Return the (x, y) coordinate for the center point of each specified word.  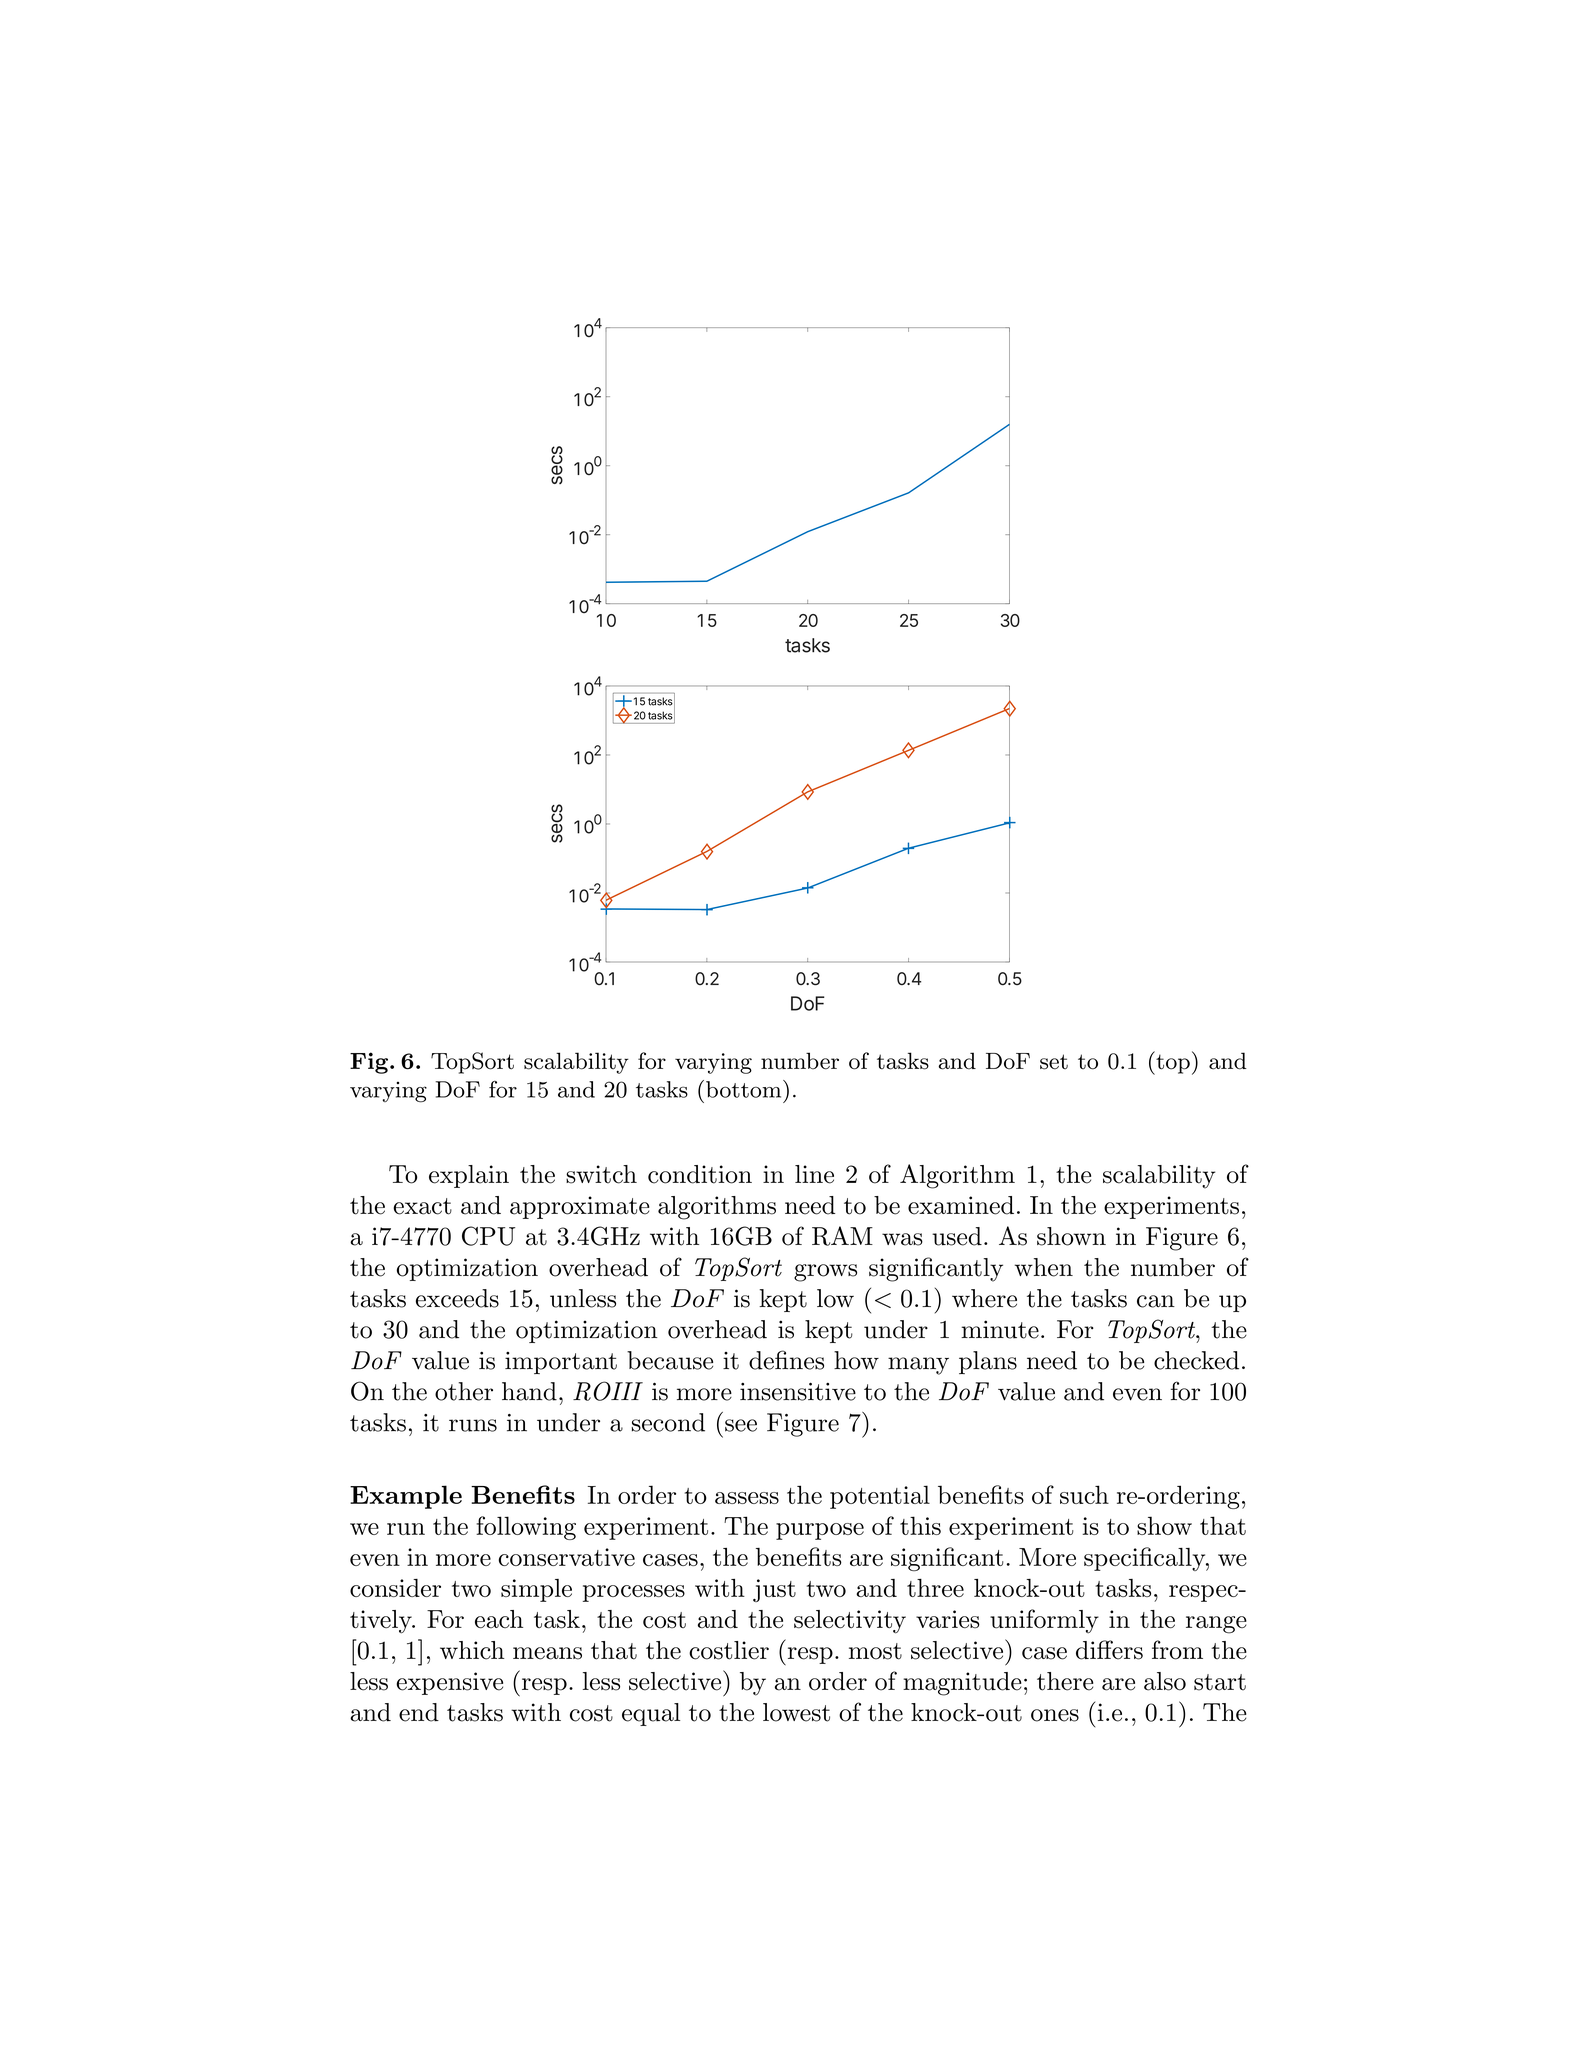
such (1084, 1494)
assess (747, 1498)
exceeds (457, 1298)
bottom (742, 1089)
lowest (796, 1712)
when (1044, 1267)
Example (406, 1497)
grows (825, 1273)
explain (469, 1176)
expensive (449, 1683)
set (1054, 1062)
